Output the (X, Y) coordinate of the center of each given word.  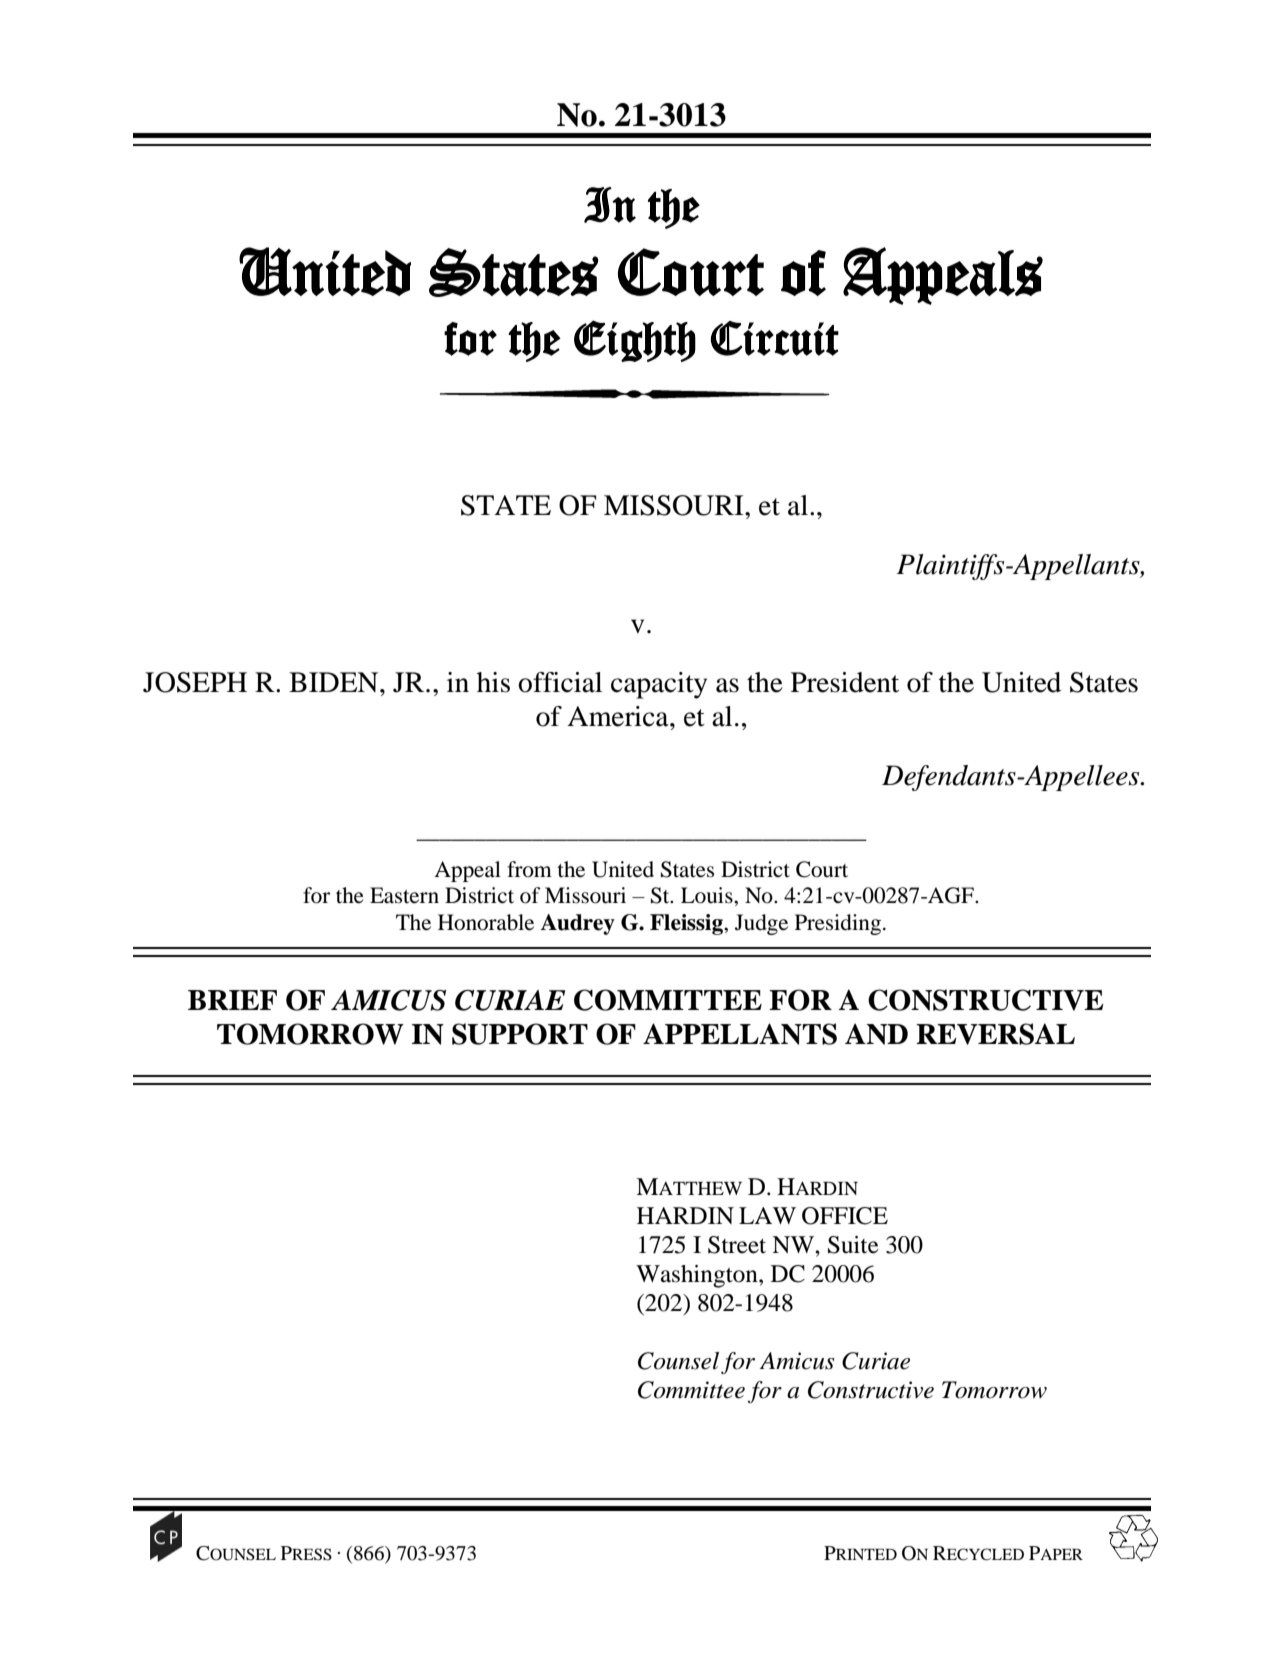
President (845, 682)
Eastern (404, 895)
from (529, 869)
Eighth (635, 341)
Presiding (838, 924)
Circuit (775, 338)
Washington (698, 1276)
